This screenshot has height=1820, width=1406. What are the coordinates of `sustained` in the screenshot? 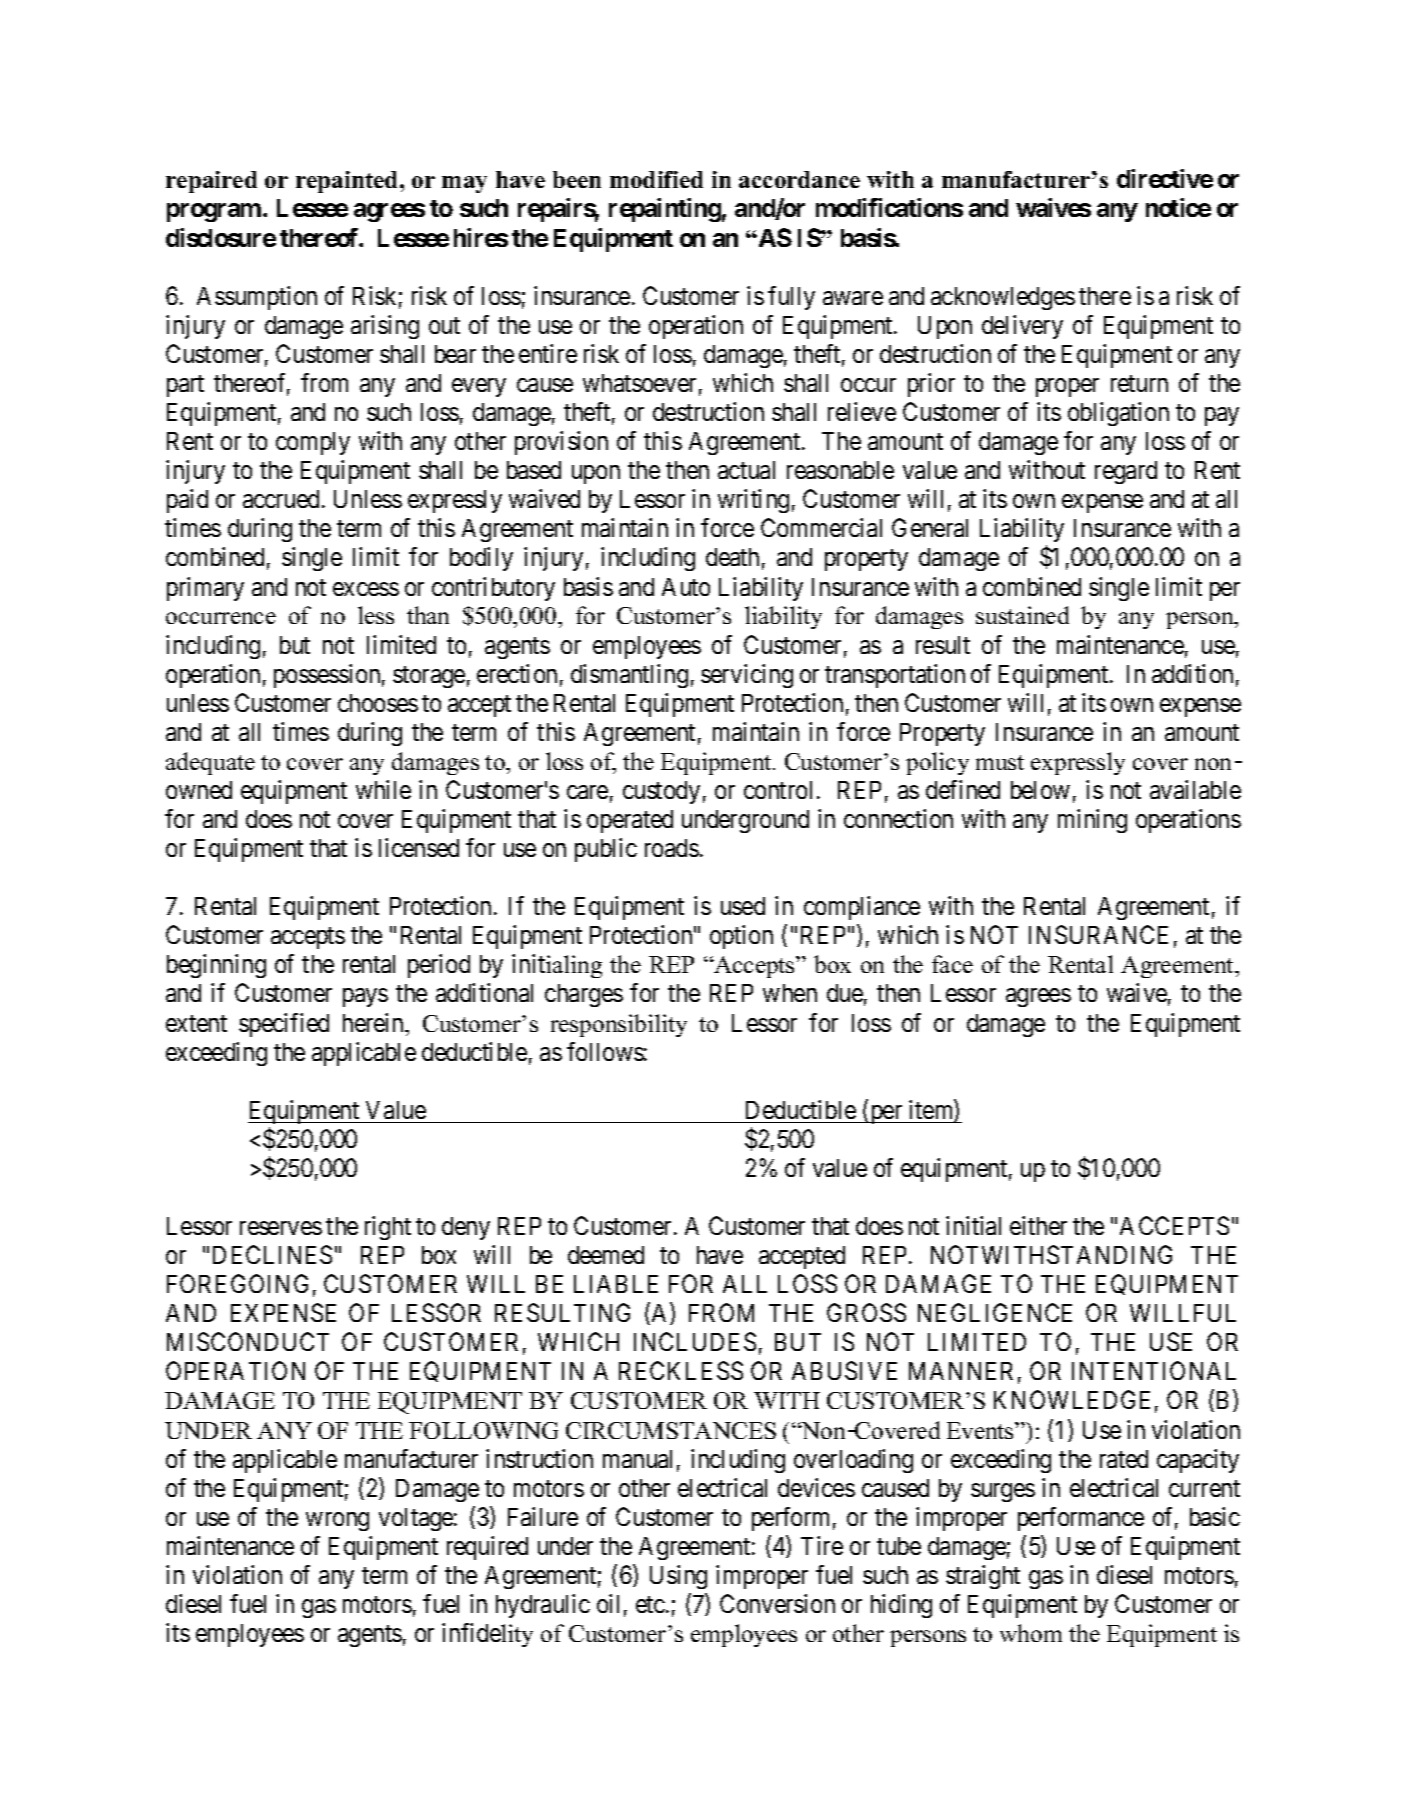 It's located at (1022, 615).
